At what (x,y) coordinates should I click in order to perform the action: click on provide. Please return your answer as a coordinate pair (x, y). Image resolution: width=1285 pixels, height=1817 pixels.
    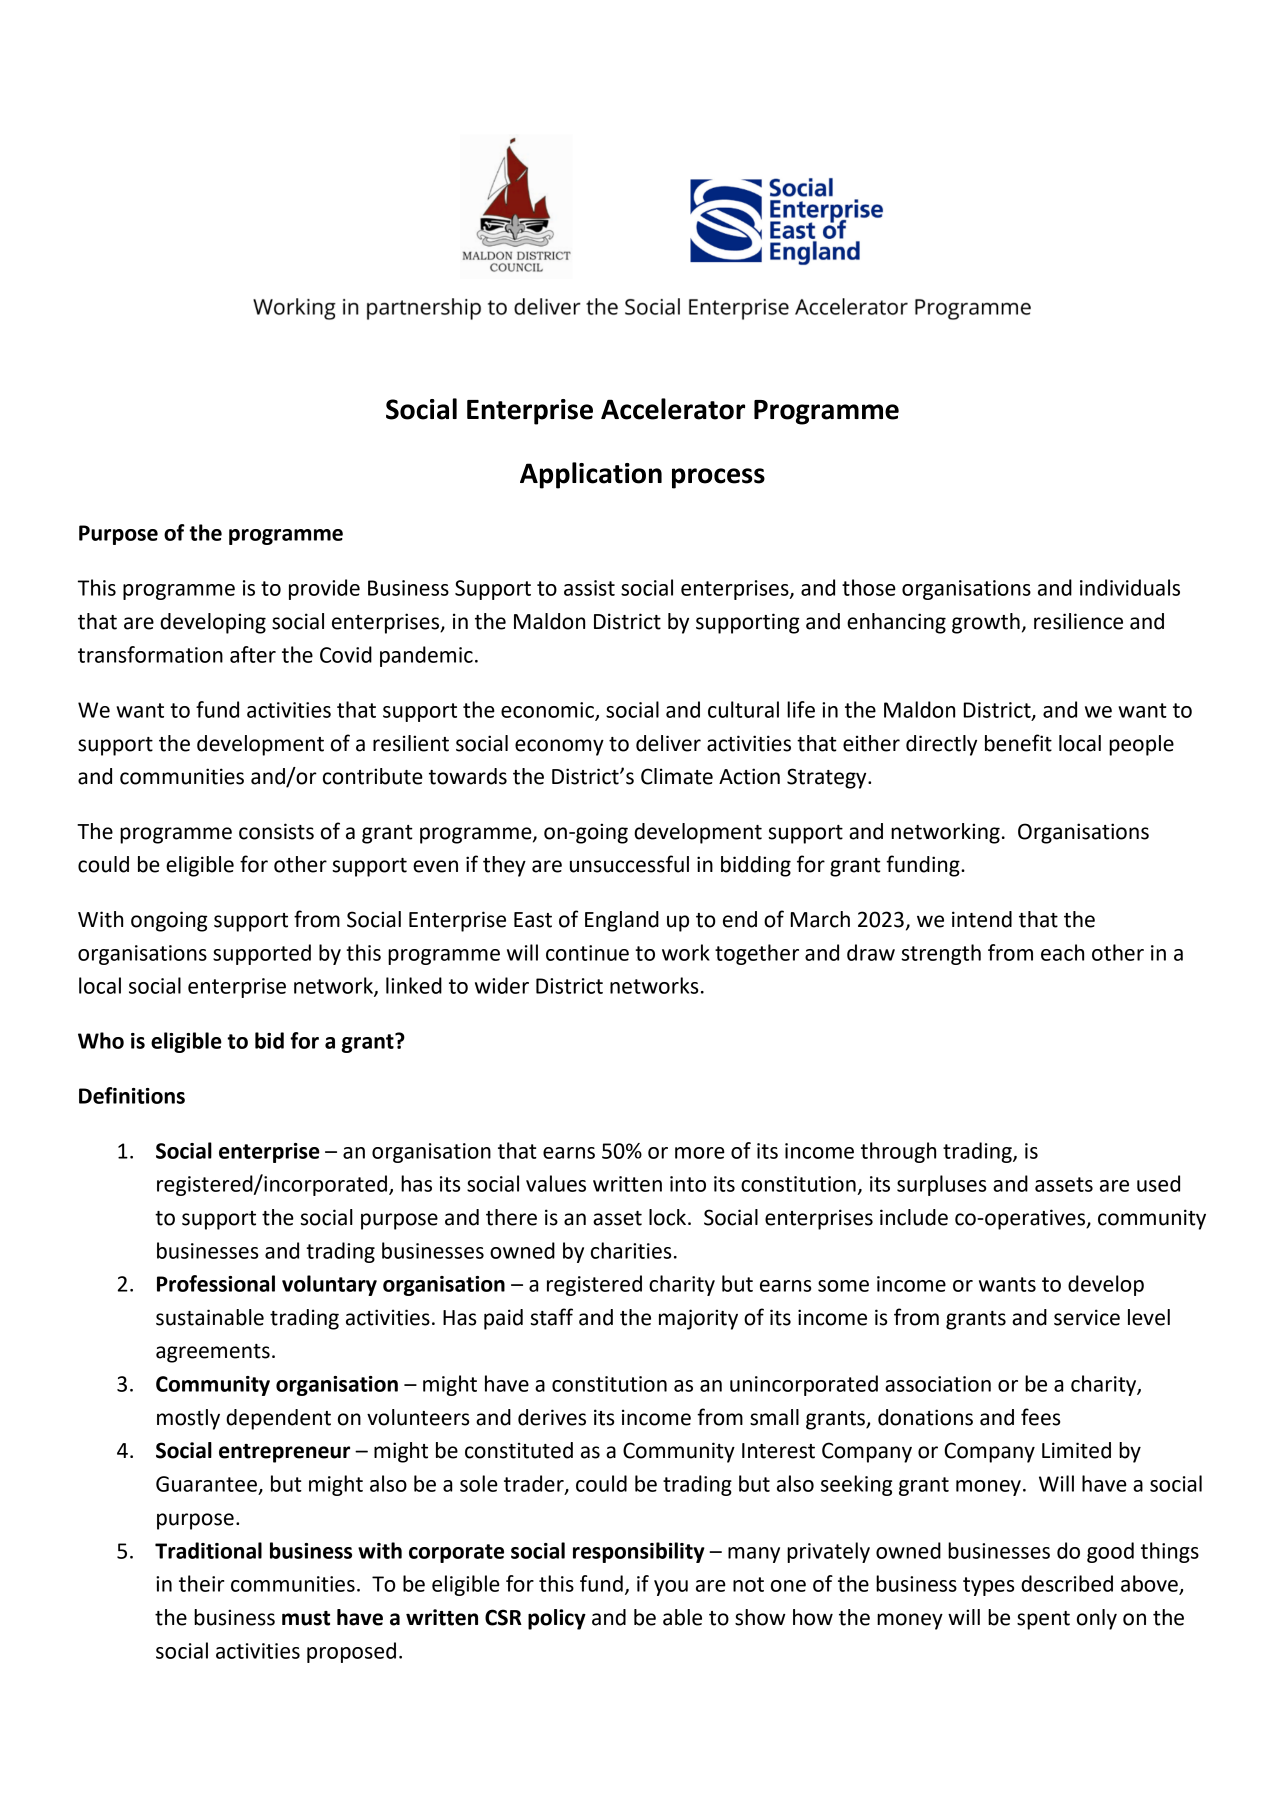
    Looking at the image, I should click on (324, 589).
